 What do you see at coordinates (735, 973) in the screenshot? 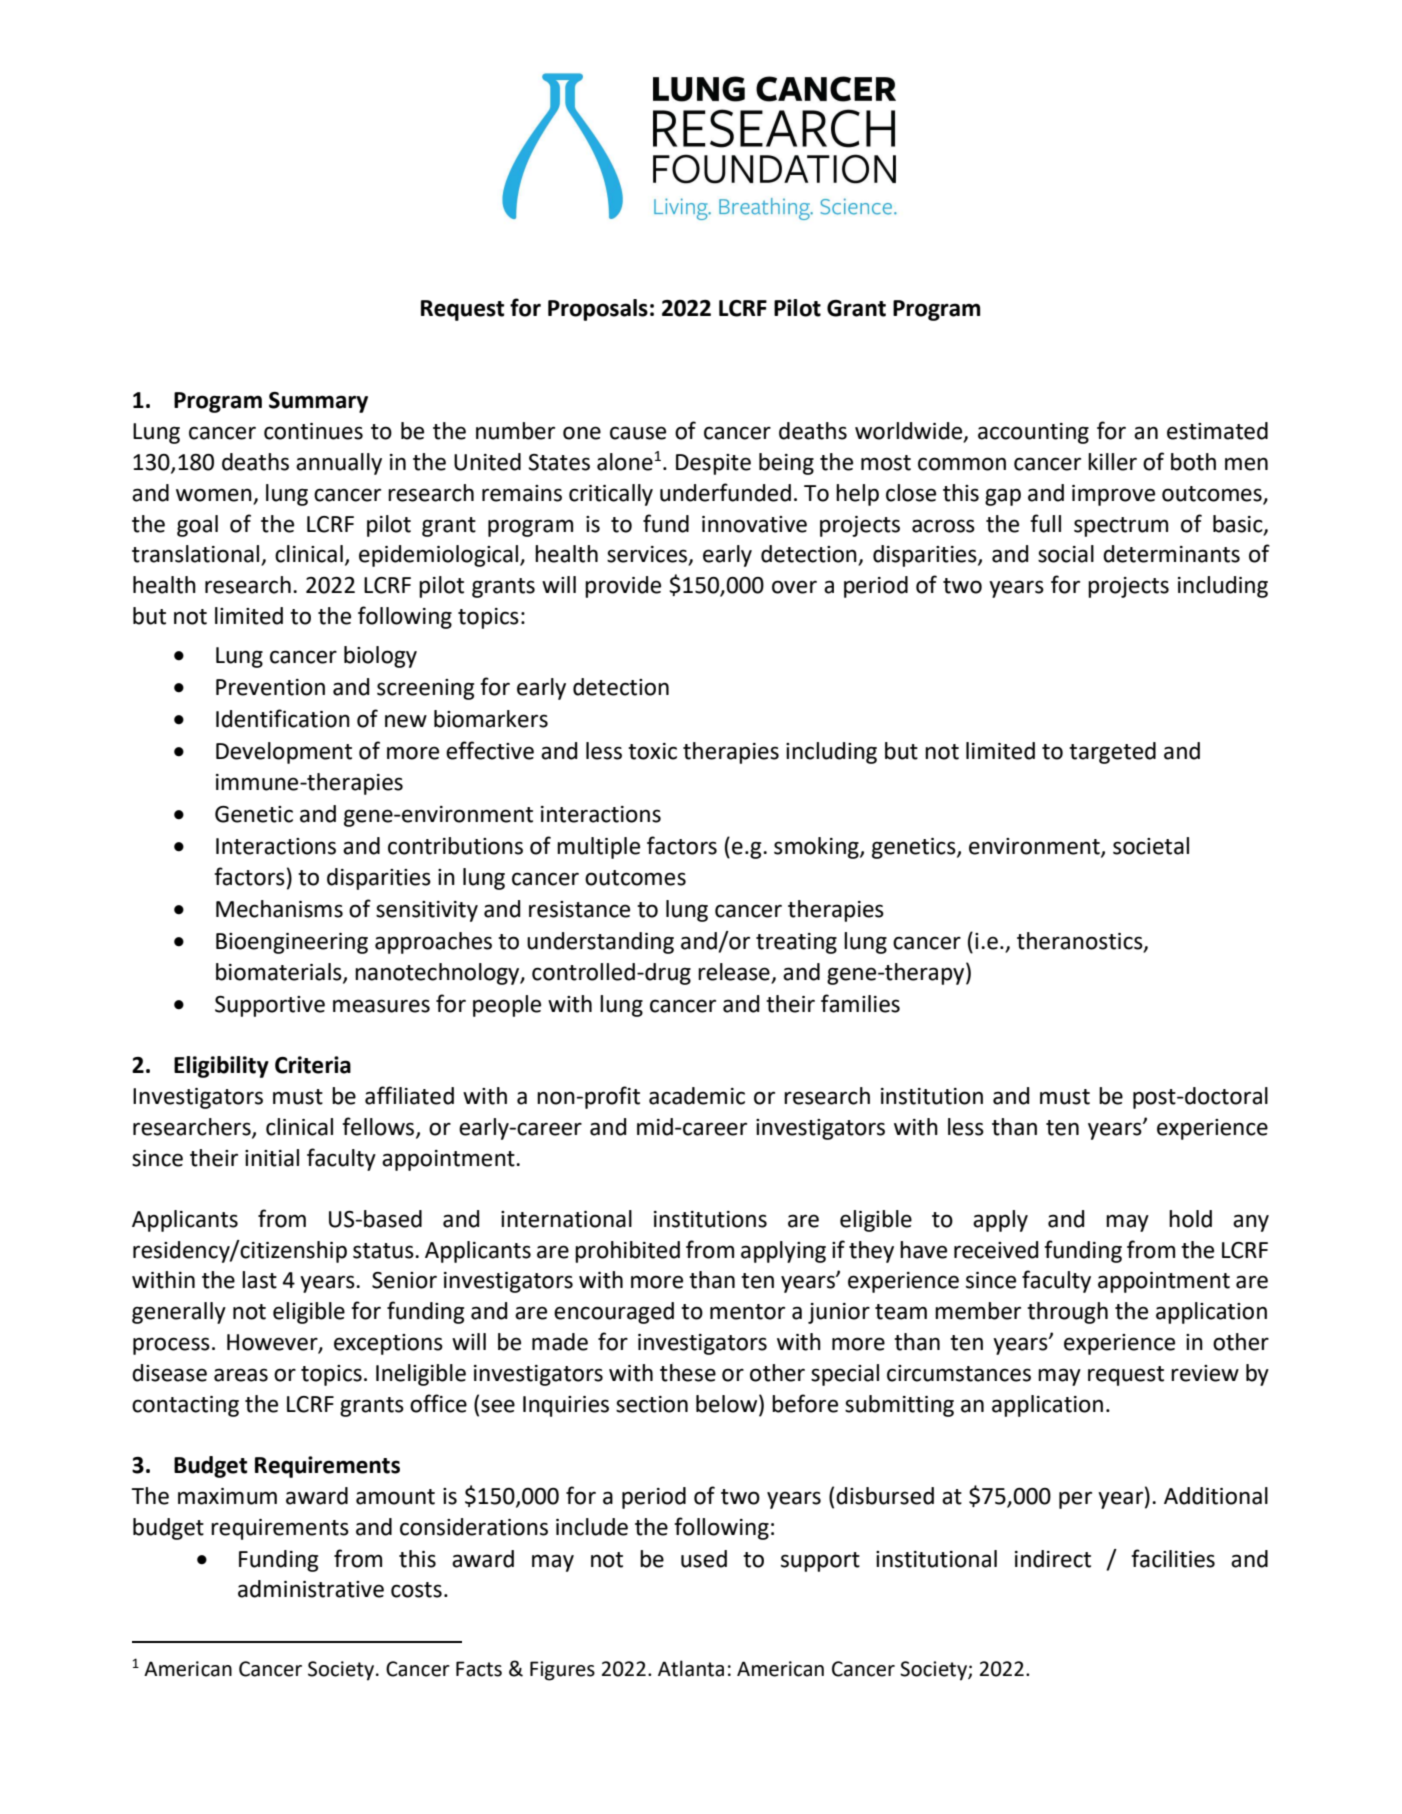
I see `release` at bounding box center [735, 973].
